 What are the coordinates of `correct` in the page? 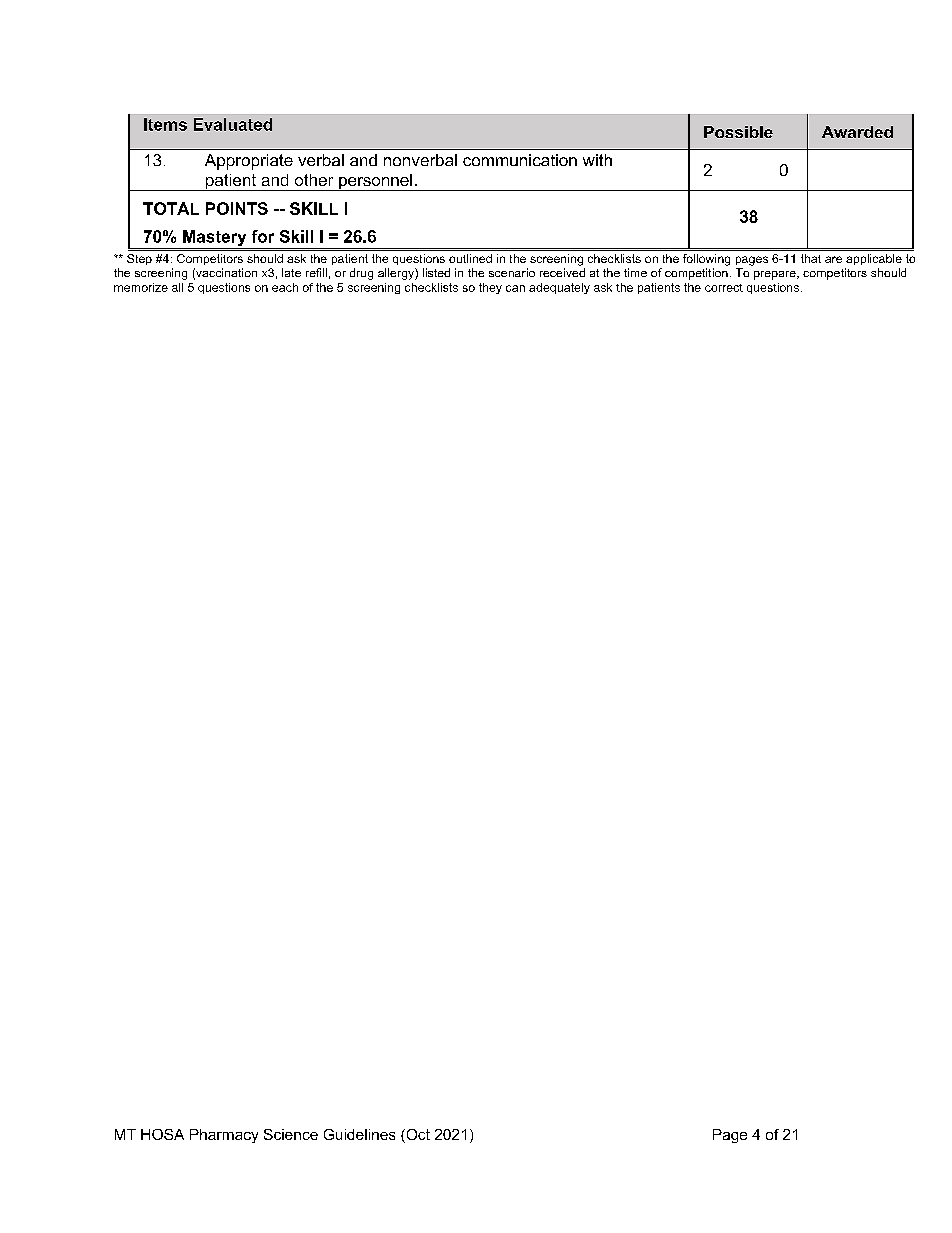 It's located at (724, 288).
